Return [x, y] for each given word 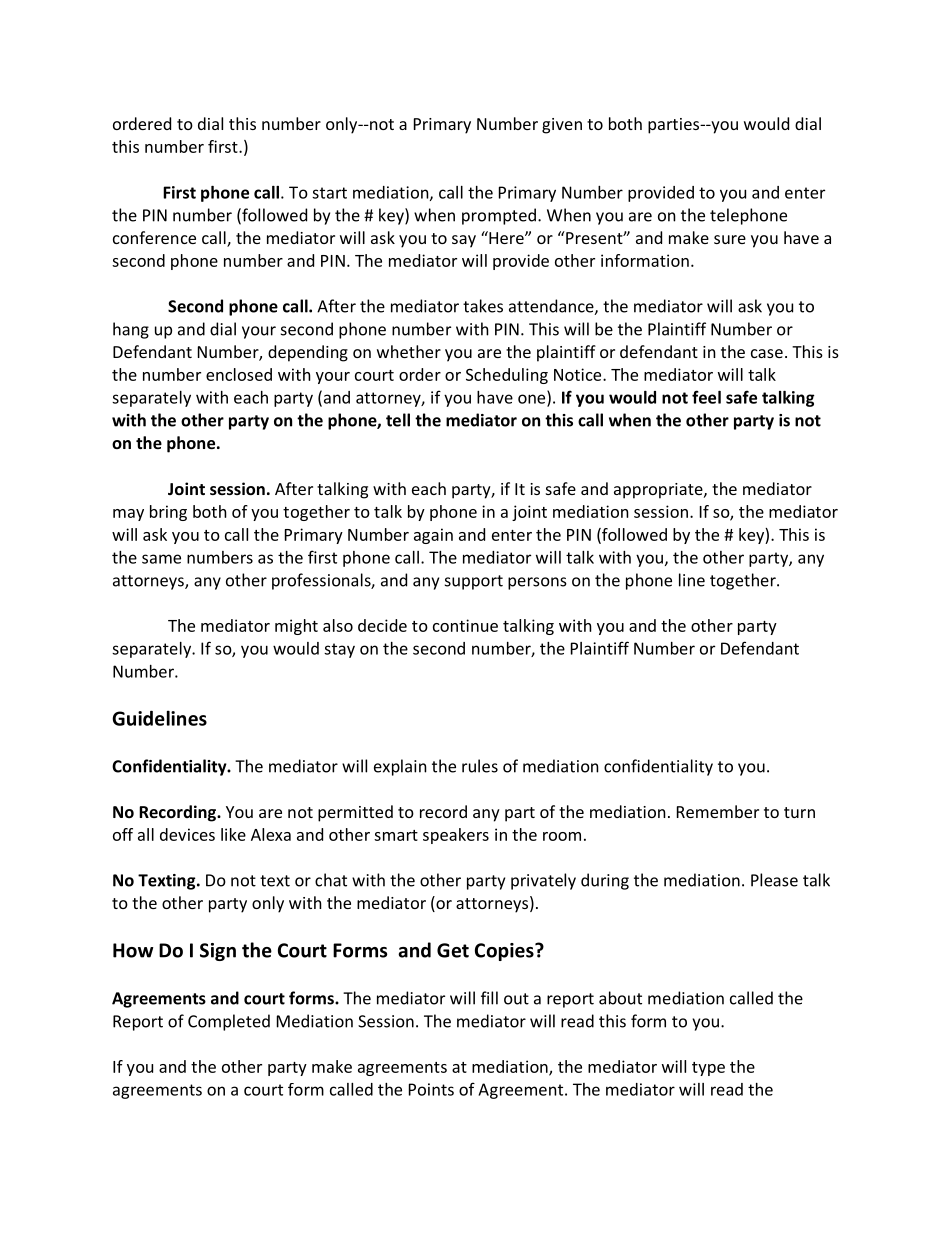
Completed [229, 1022]
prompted [499, 216]
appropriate [659, 491]
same [161, 559]
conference [154, 237]
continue [465, 625]
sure [730, 239]
